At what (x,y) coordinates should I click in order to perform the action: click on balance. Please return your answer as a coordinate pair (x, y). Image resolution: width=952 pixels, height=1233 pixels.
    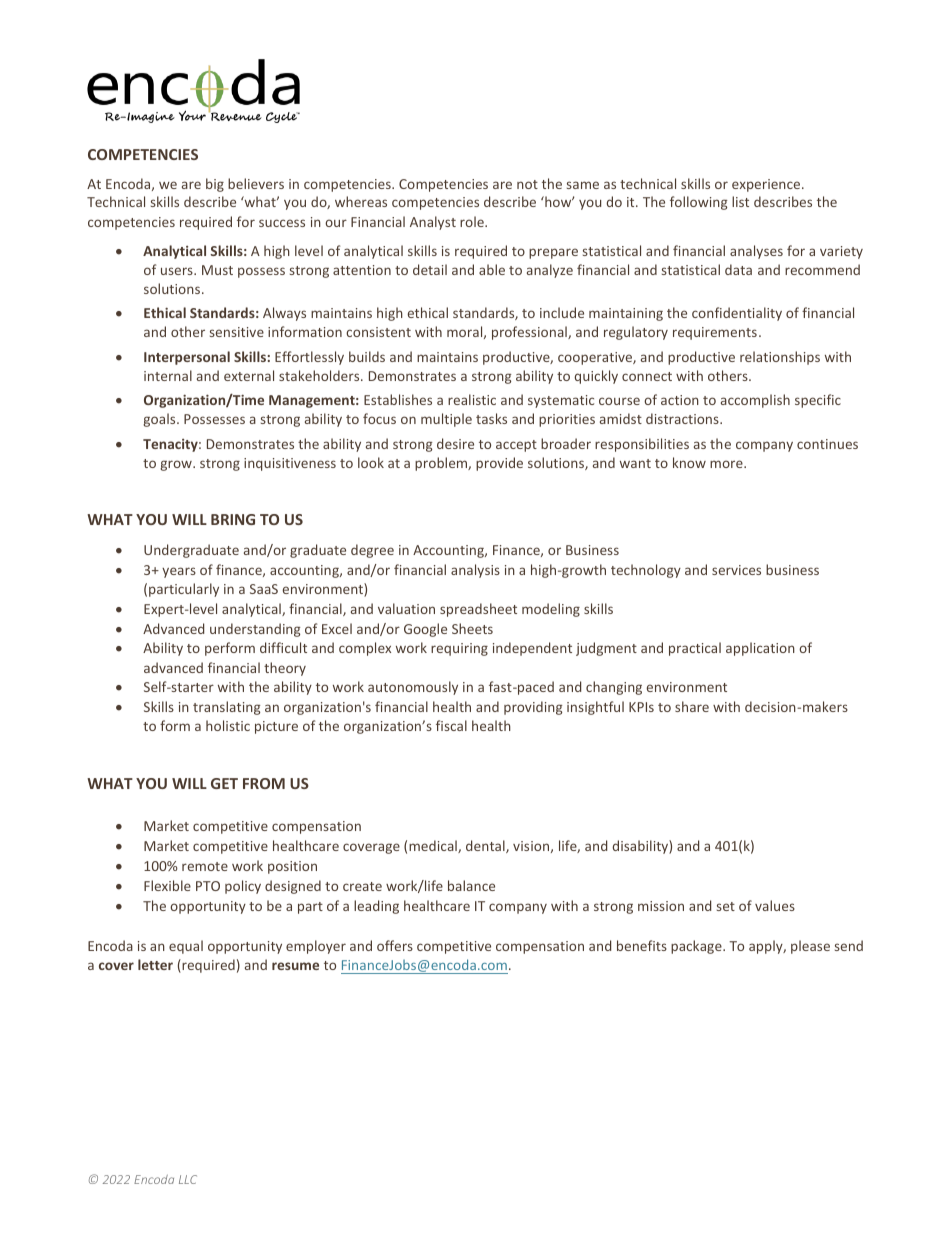
    Looking at the image, I should click on (471, 885).
